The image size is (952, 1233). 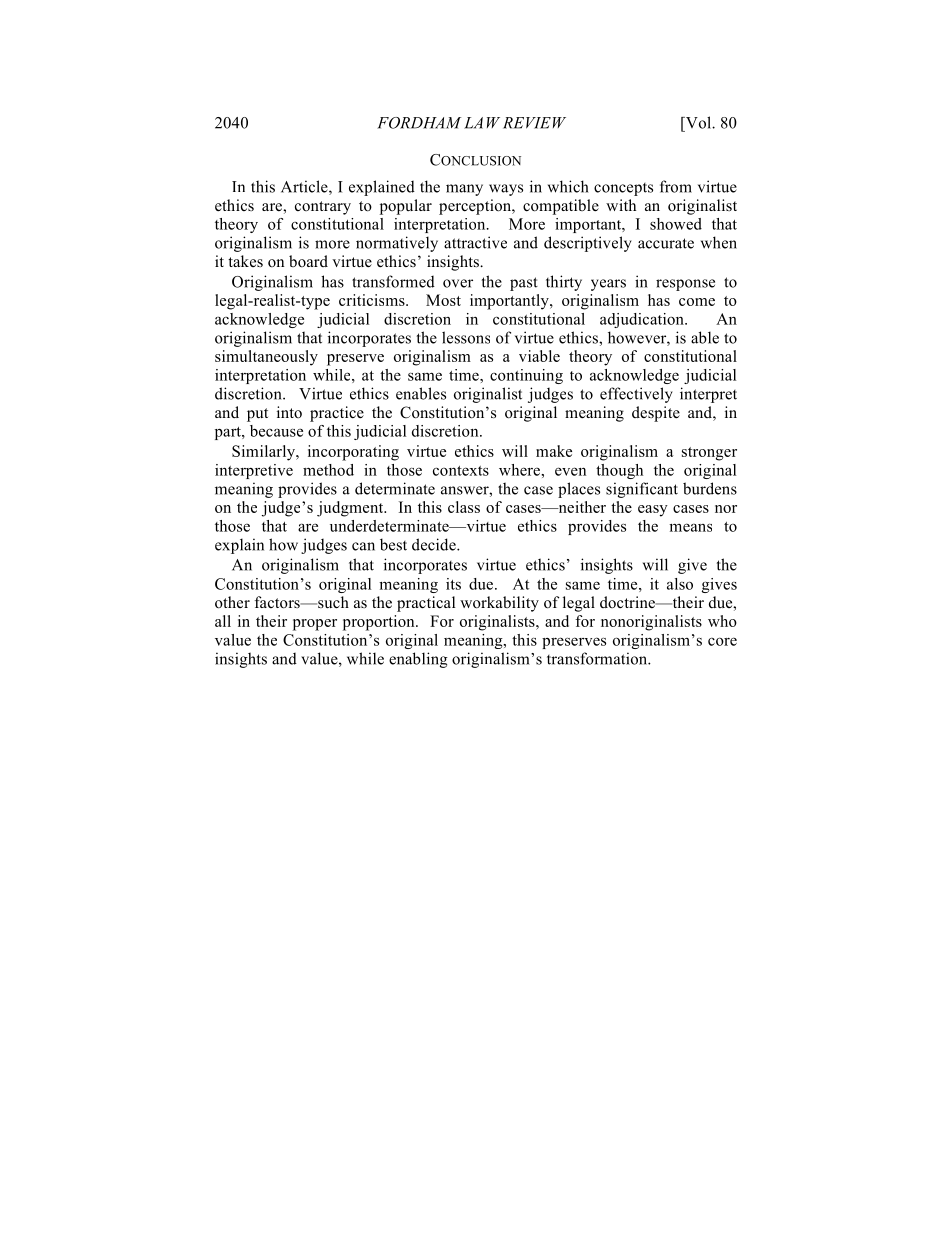 What do you see at coordinates (418, 660) in the document?
I see `enabling` at bounding box center [418, 660].
